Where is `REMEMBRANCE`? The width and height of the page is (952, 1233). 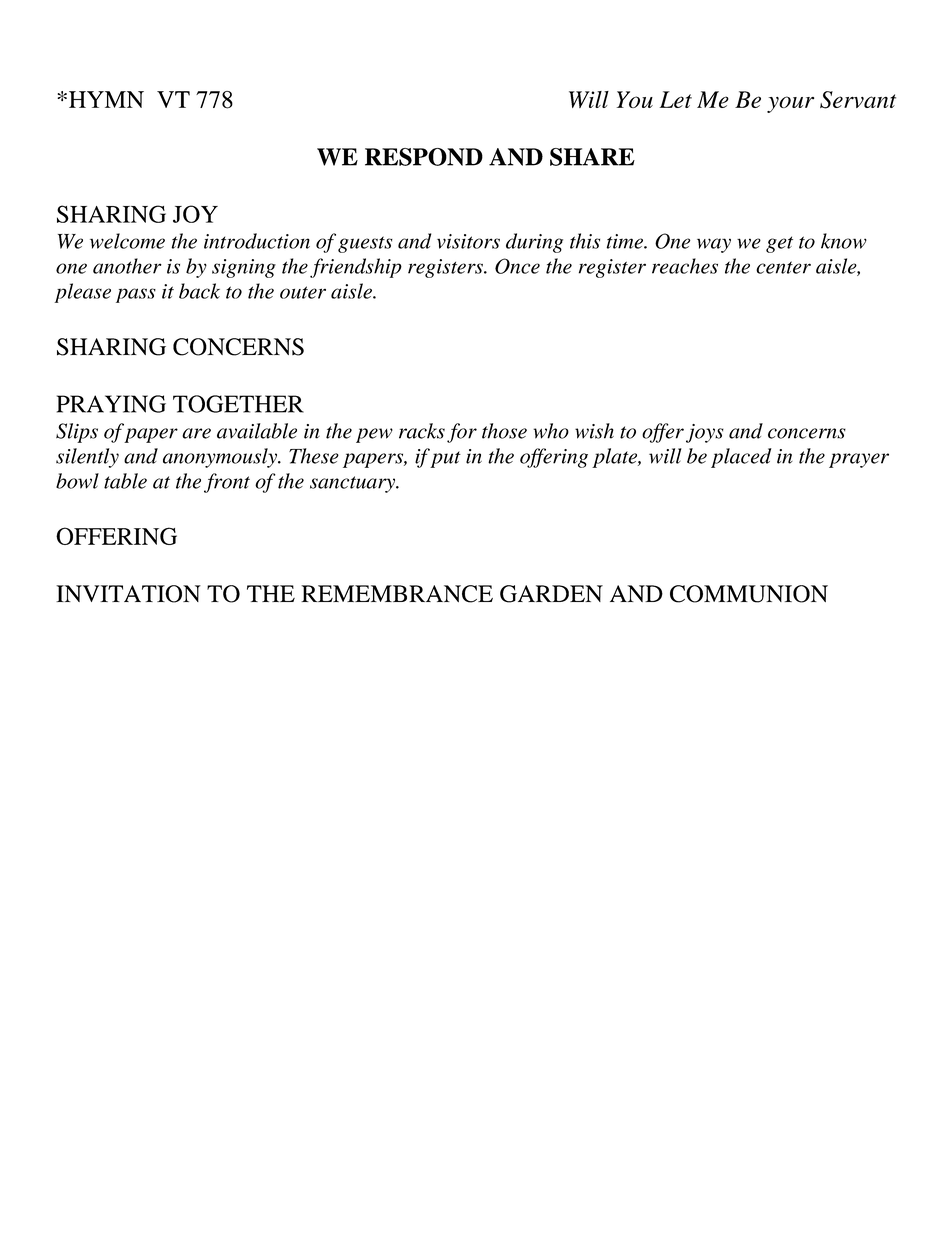 REMEMBRANCE is located at coordinates (397, 594).
